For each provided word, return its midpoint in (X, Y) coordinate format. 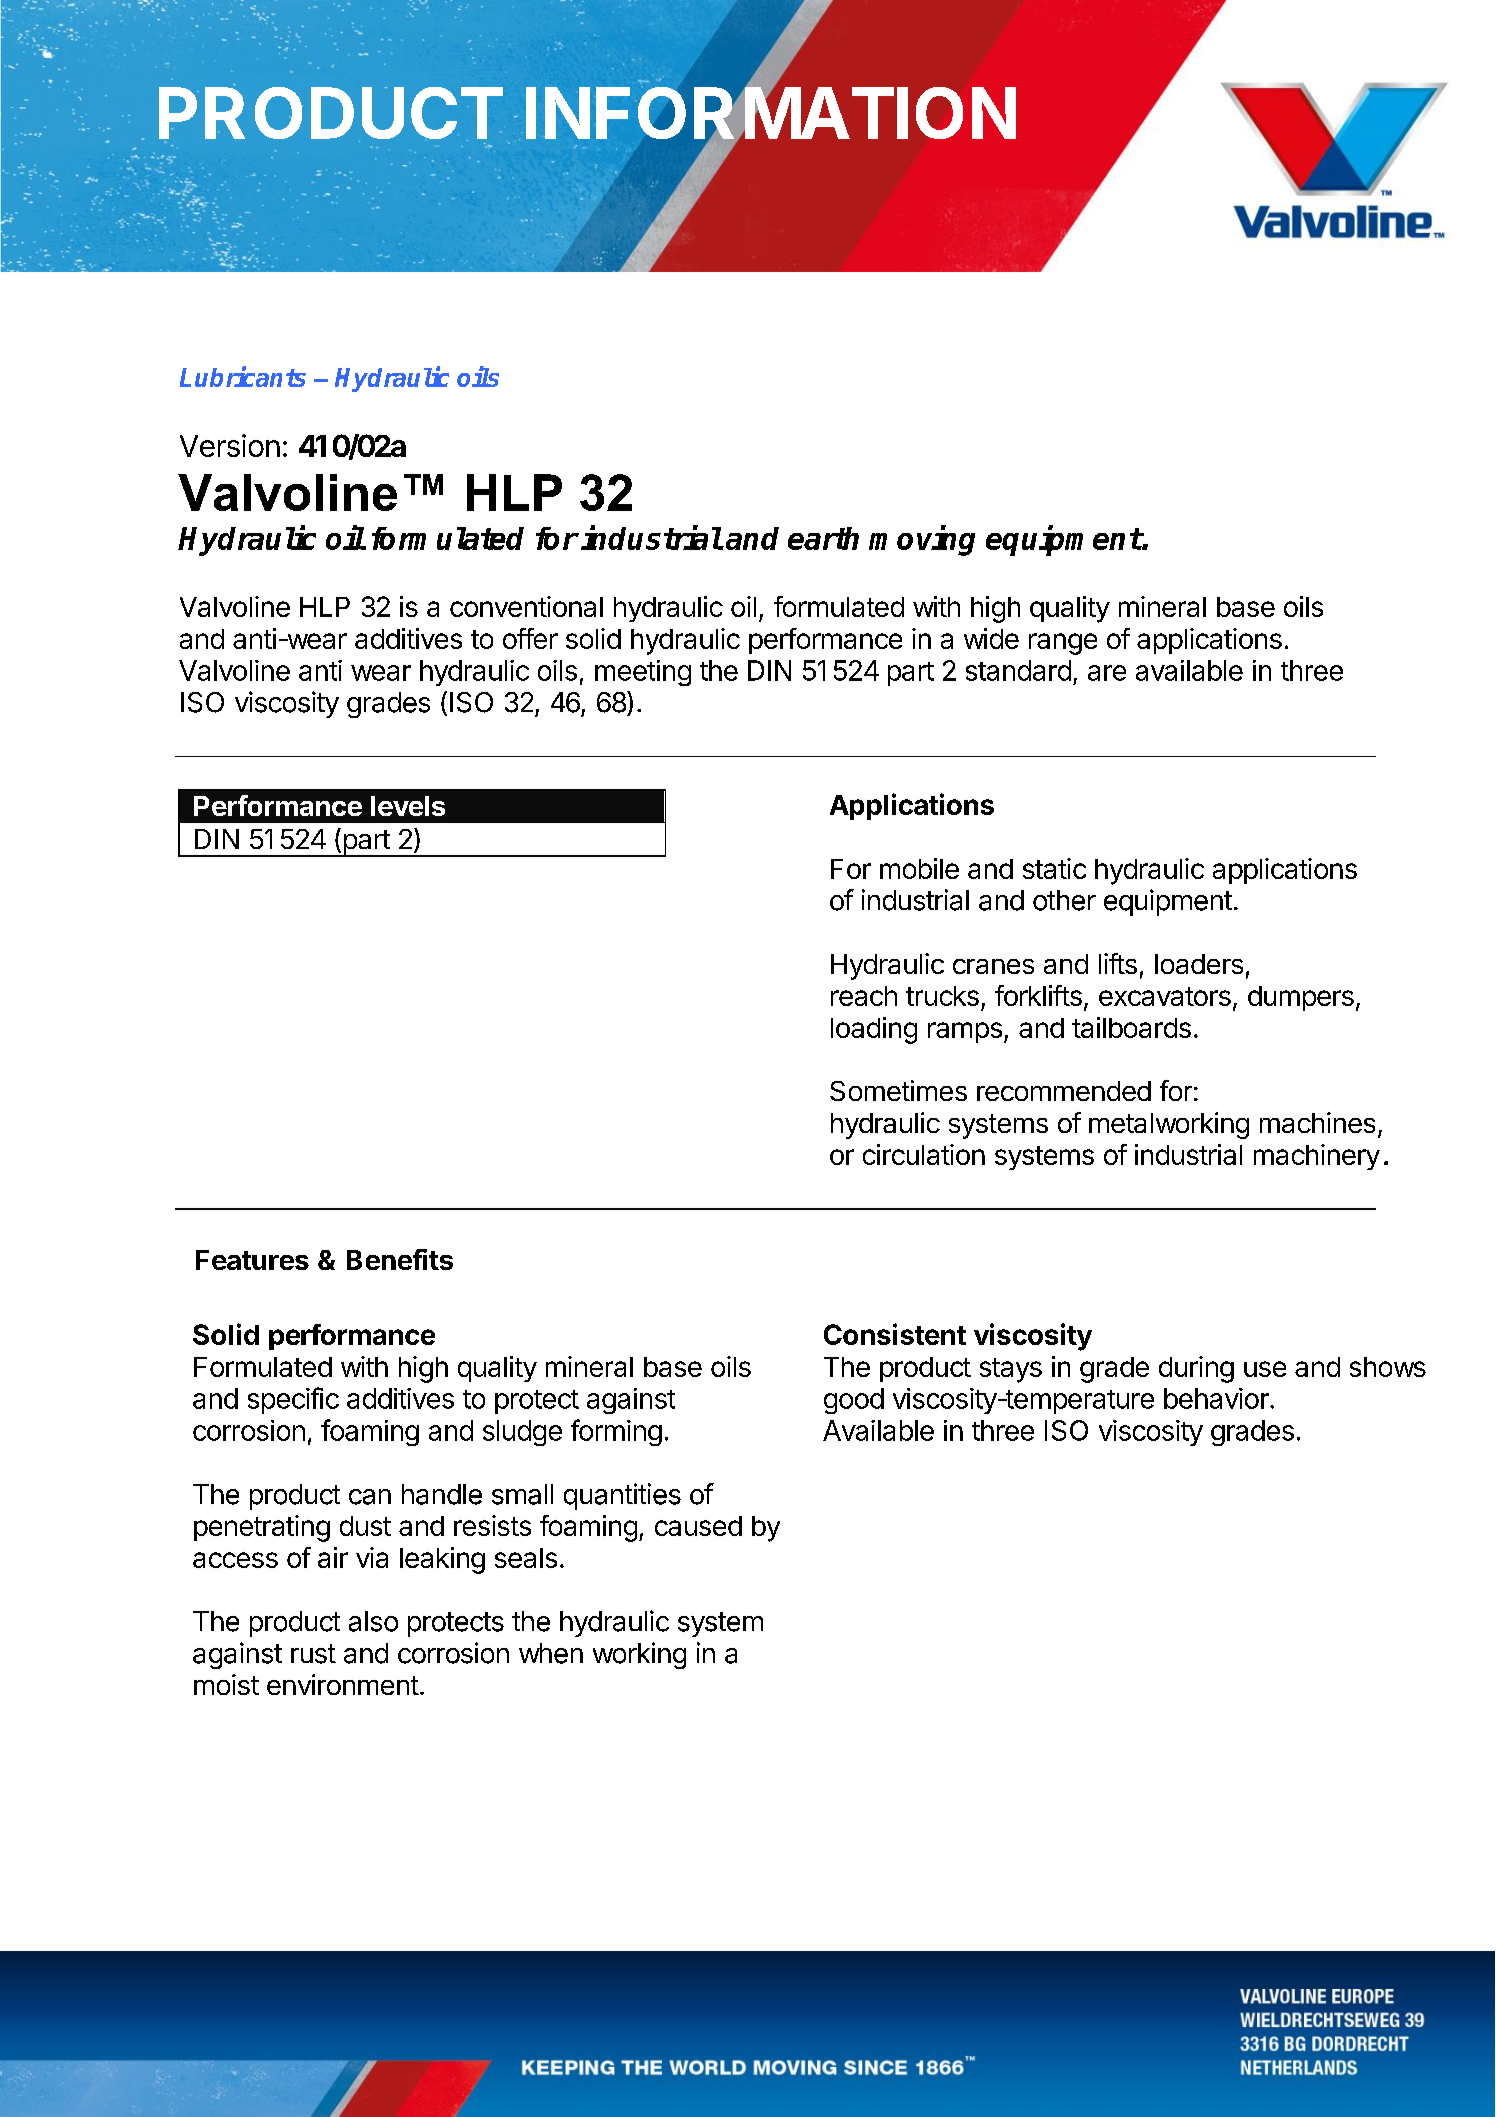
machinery (1317, 1157)
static (1054, 868)
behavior (1217, 1398)
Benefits (400, 1259)
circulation (924, 1154)
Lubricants (243, 376)
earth (823, 538)
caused (698, 1526)
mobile (919, 868)
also (373, 1621)
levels (408, 806)
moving (922, 540)
